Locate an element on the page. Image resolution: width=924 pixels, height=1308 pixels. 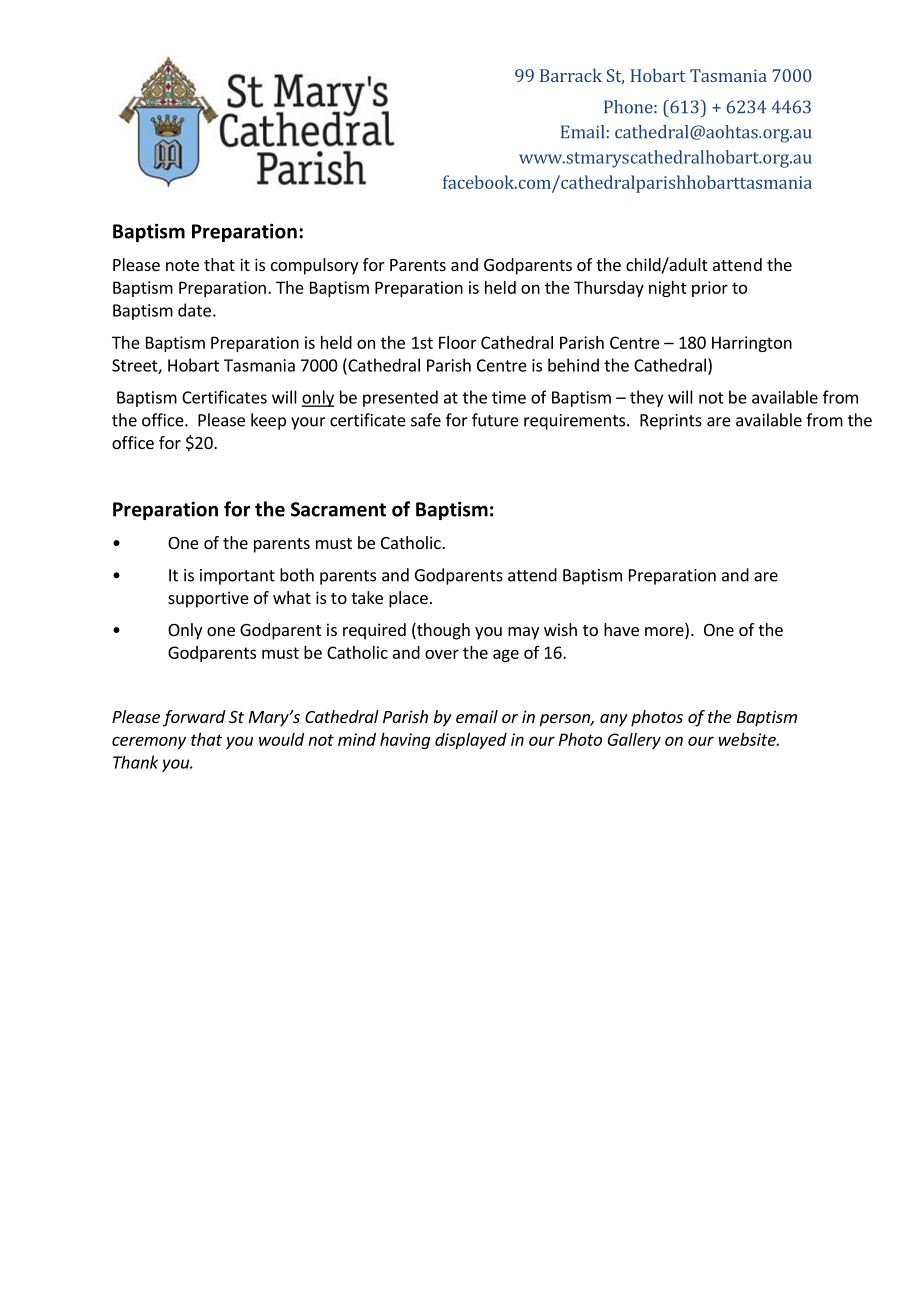
night is located at coordinates (668, 289).
